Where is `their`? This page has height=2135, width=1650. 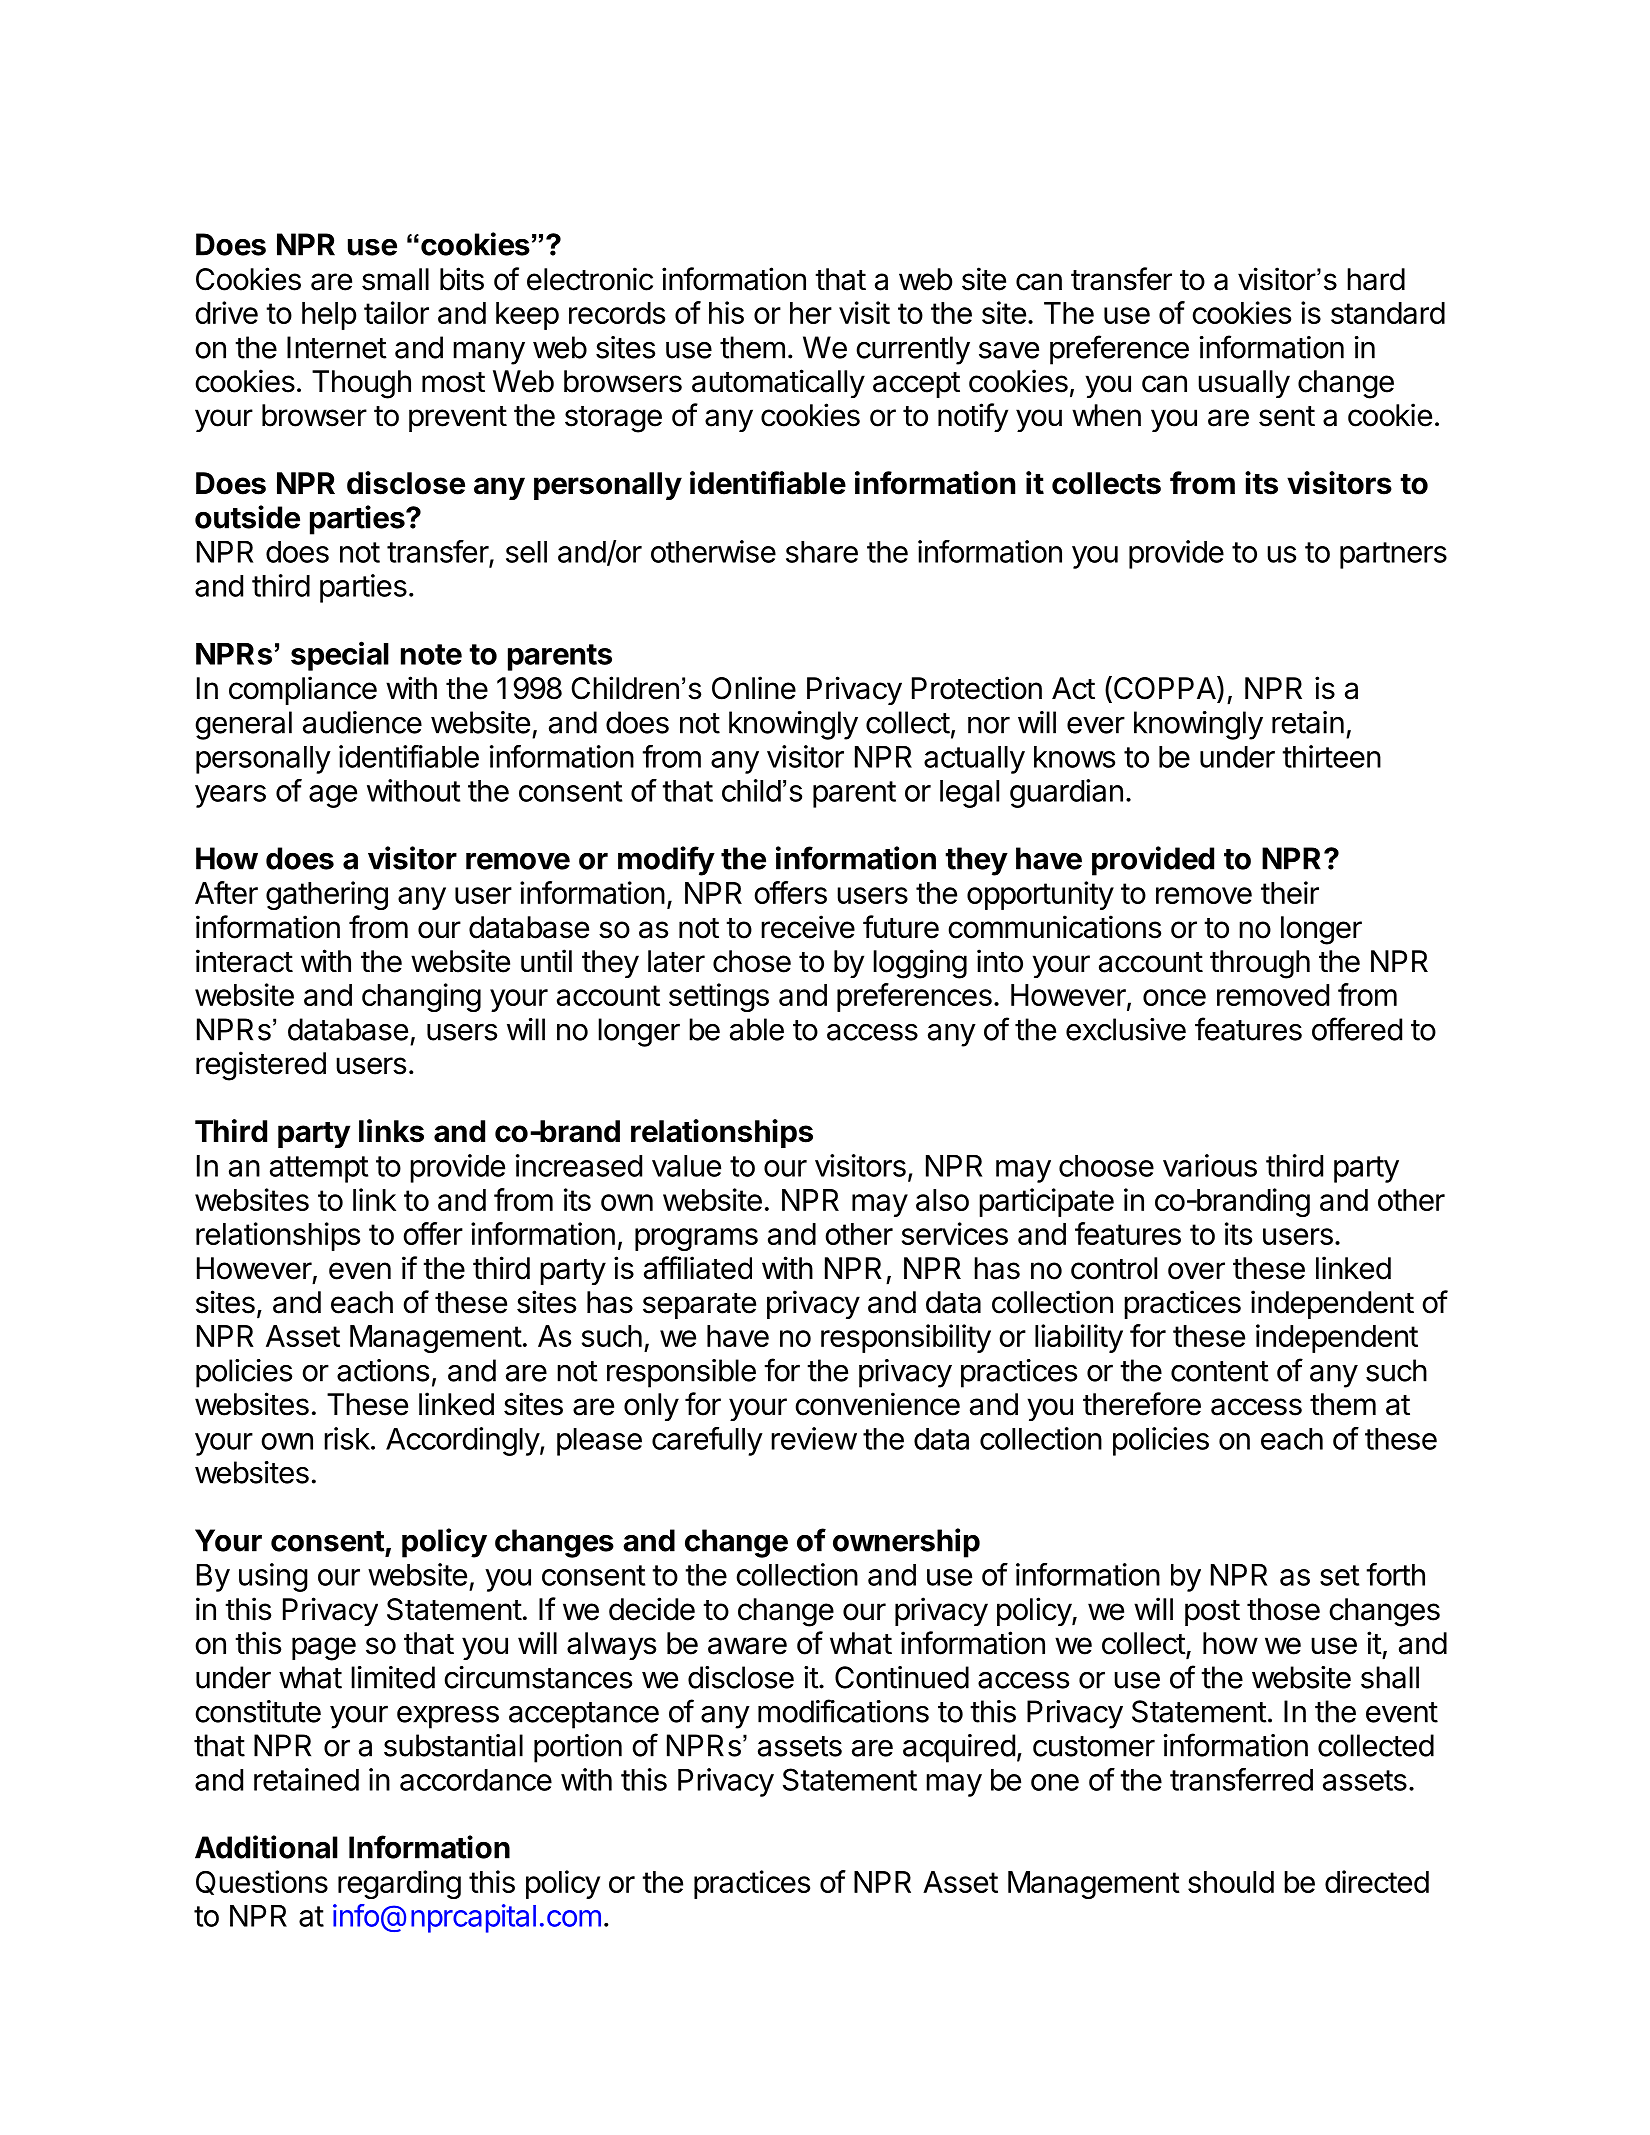 their is located at coordinates (1290, 892).
